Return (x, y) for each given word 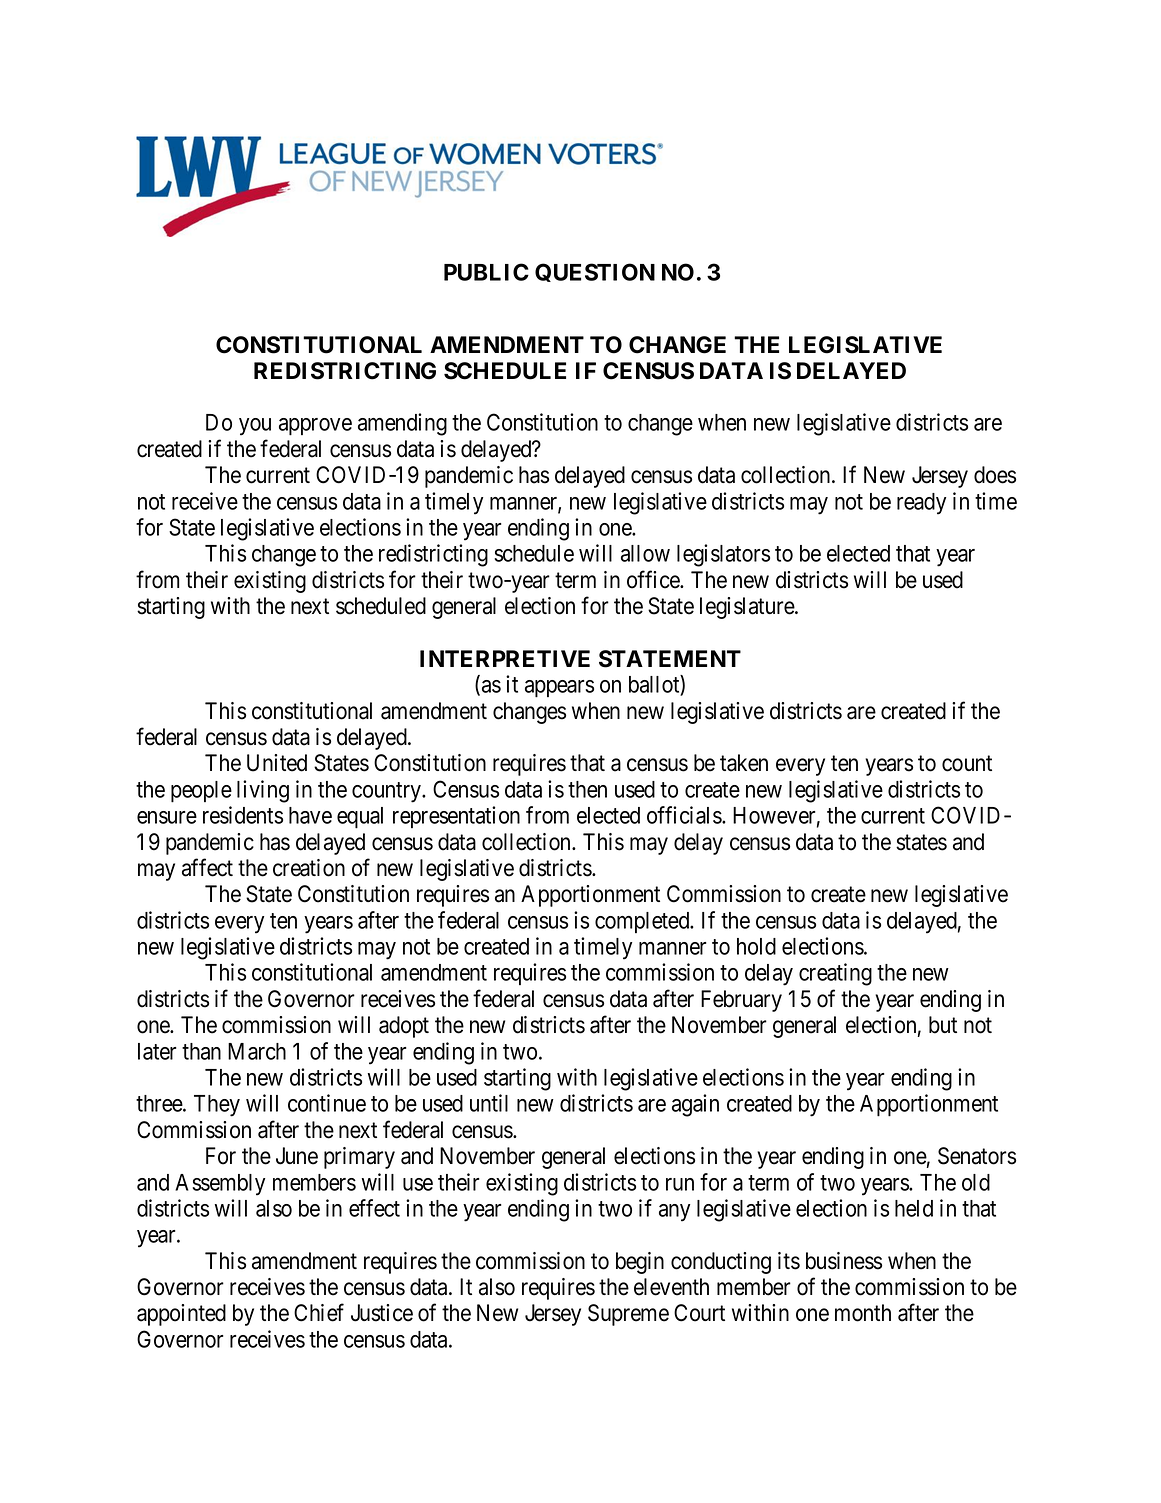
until (489, 1103)
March (257, 1051)
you (255, 427)
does (995, 475)
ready (921, 504)
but (943, 1025)
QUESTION (595, 272)
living (263, 791)
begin (640, 1263)
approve (315, 427)
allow (645, 553)
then (587, 789)
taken (744, 763)
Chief (319, 1312)
